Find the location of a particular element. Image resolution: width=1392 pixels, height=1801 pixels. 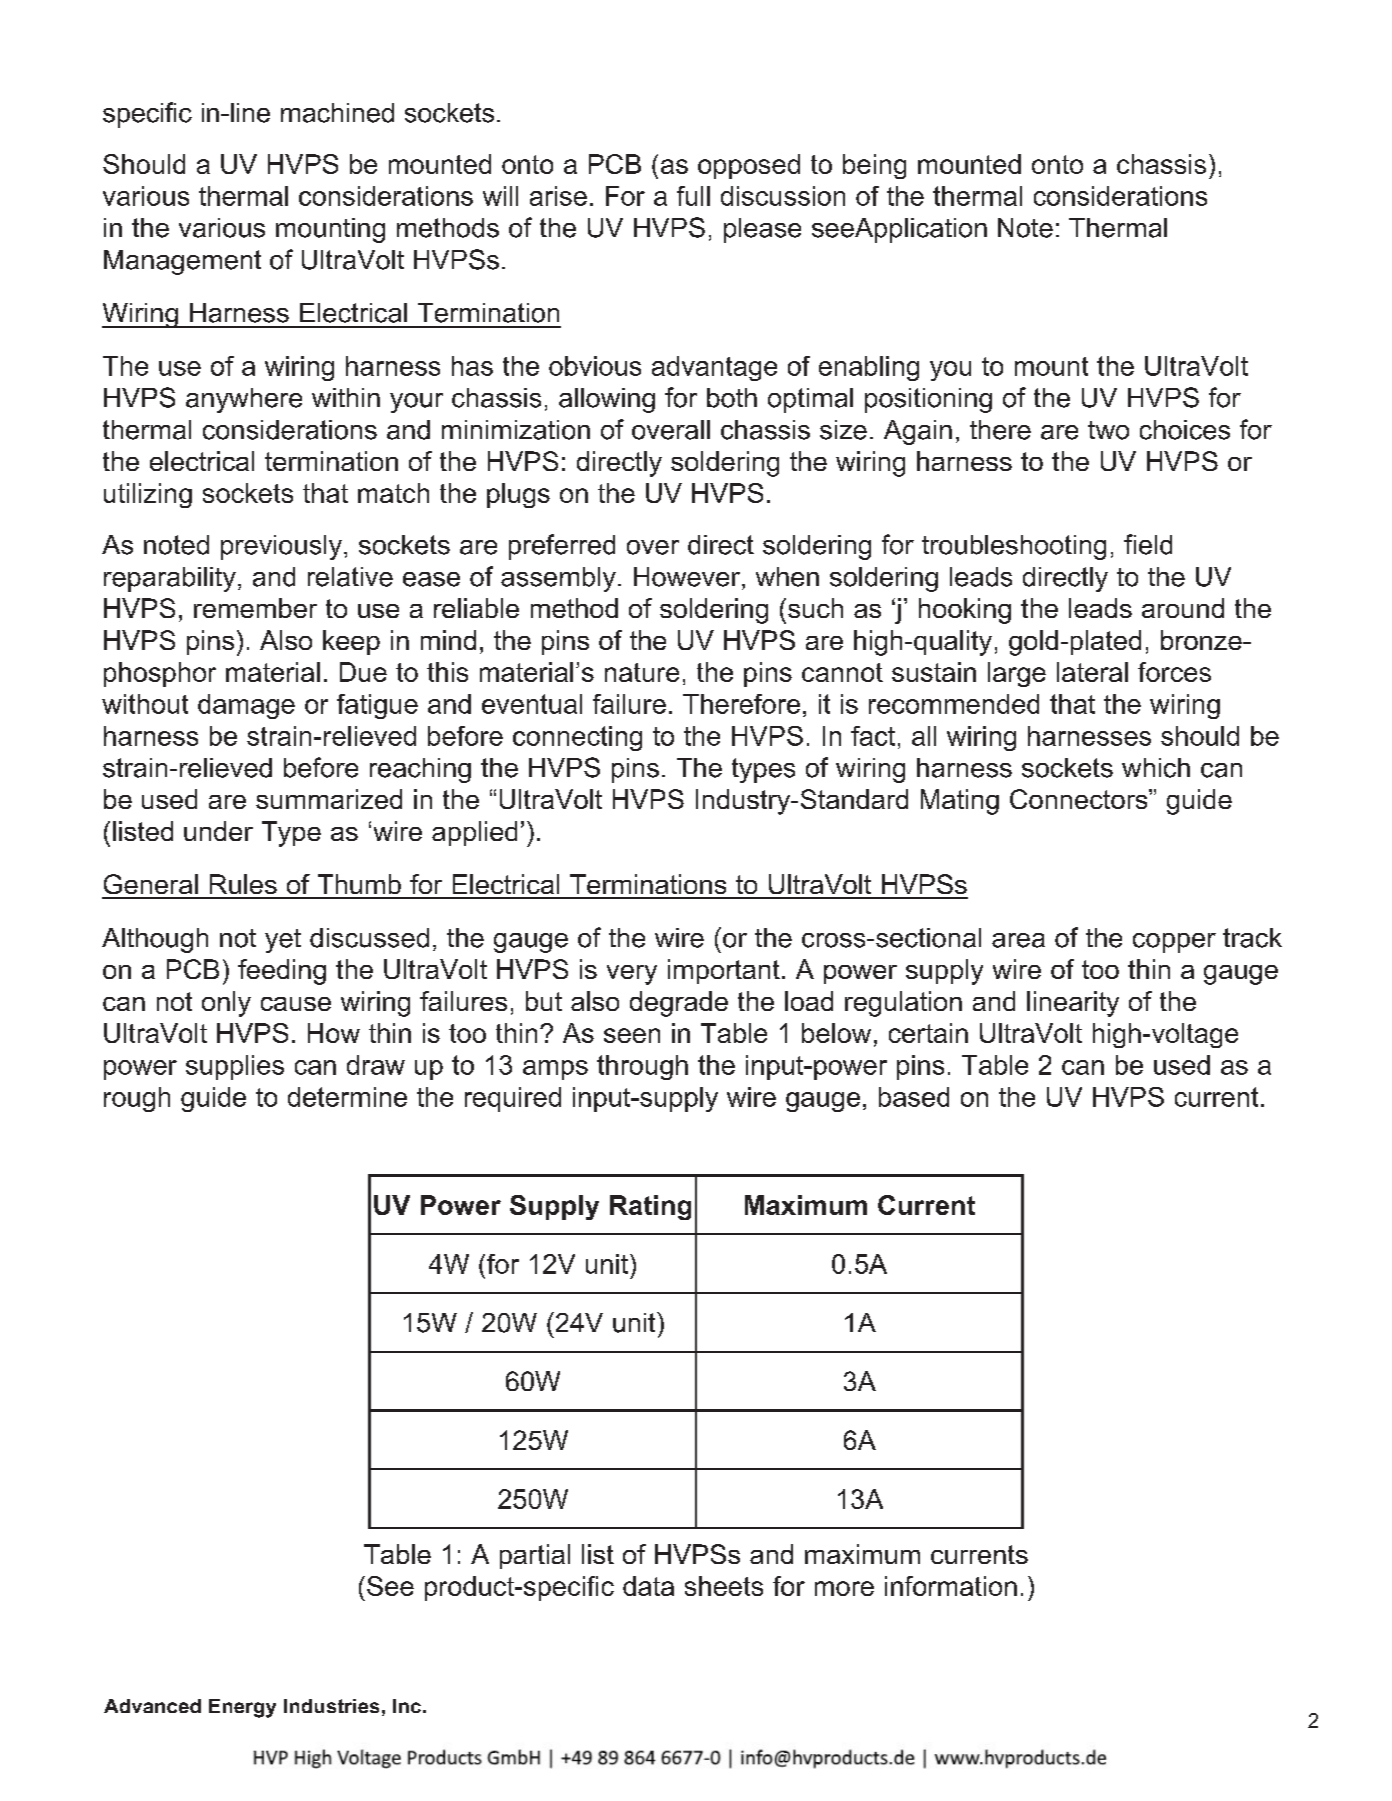

area is located at coordinates (1018, 940).
